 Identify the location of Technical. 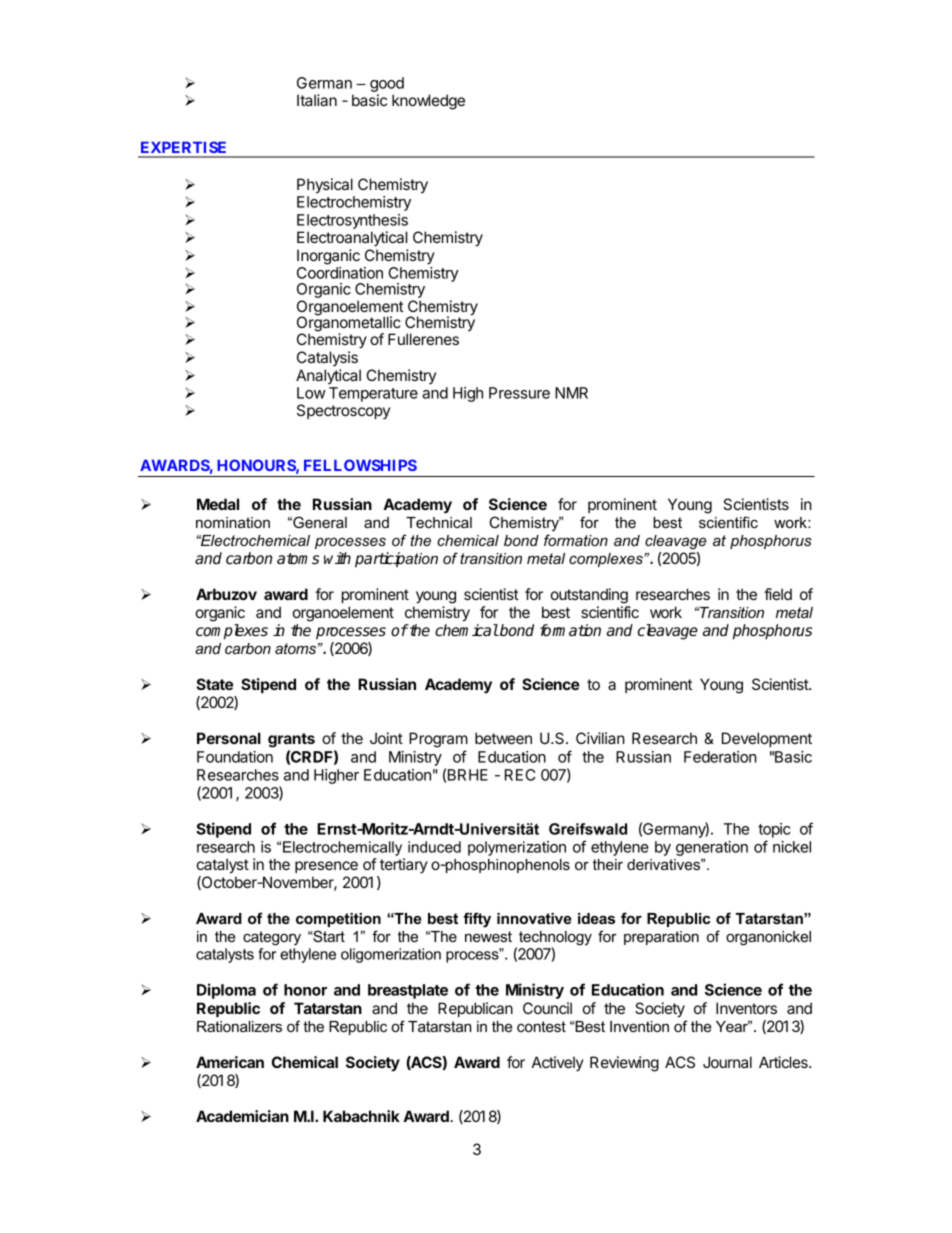
(439, 522).
